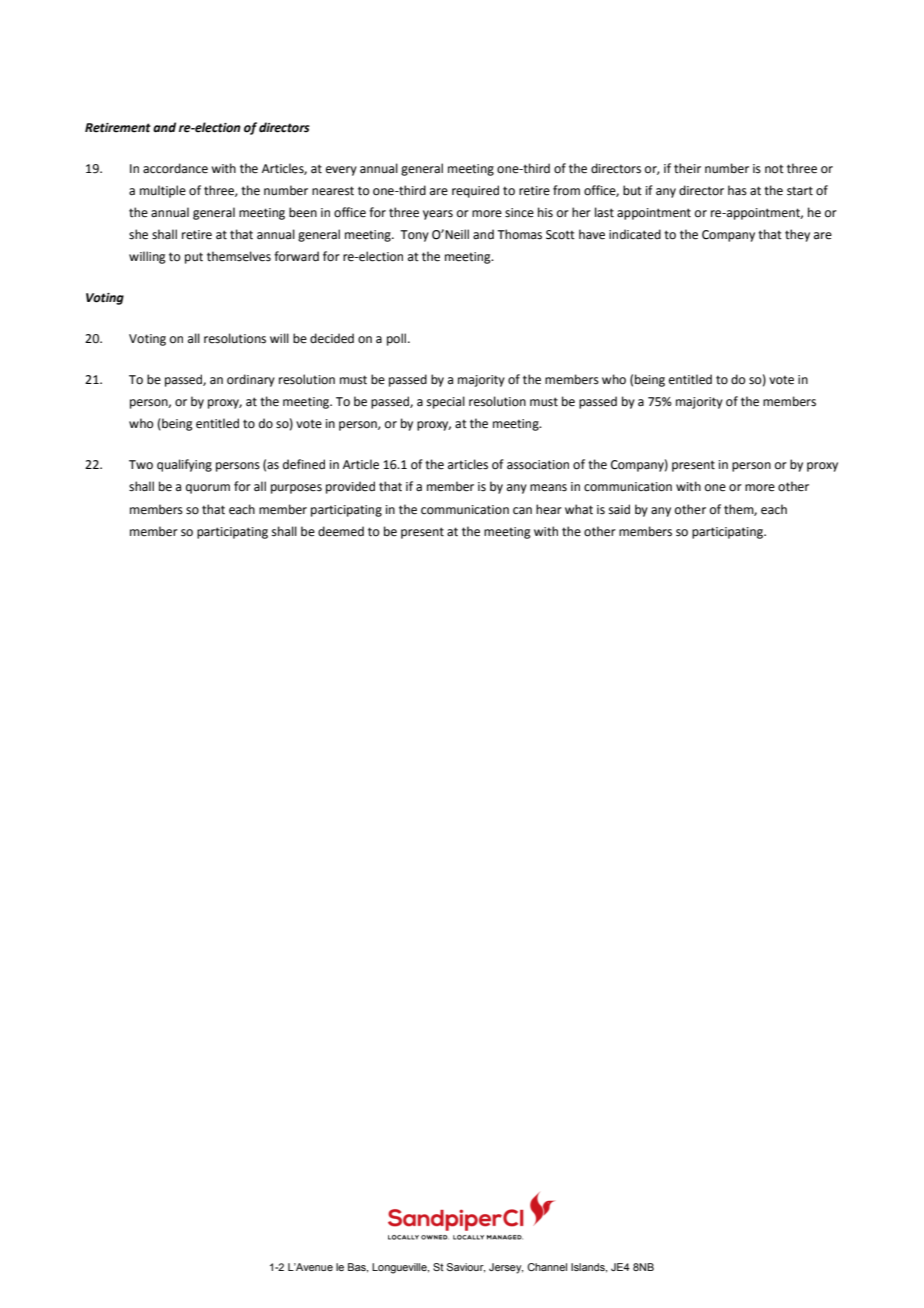 The width and height of the image is (924, 1308). Describe the element at coordinates (341, 531) in the image. I see `deemed` at that location.
